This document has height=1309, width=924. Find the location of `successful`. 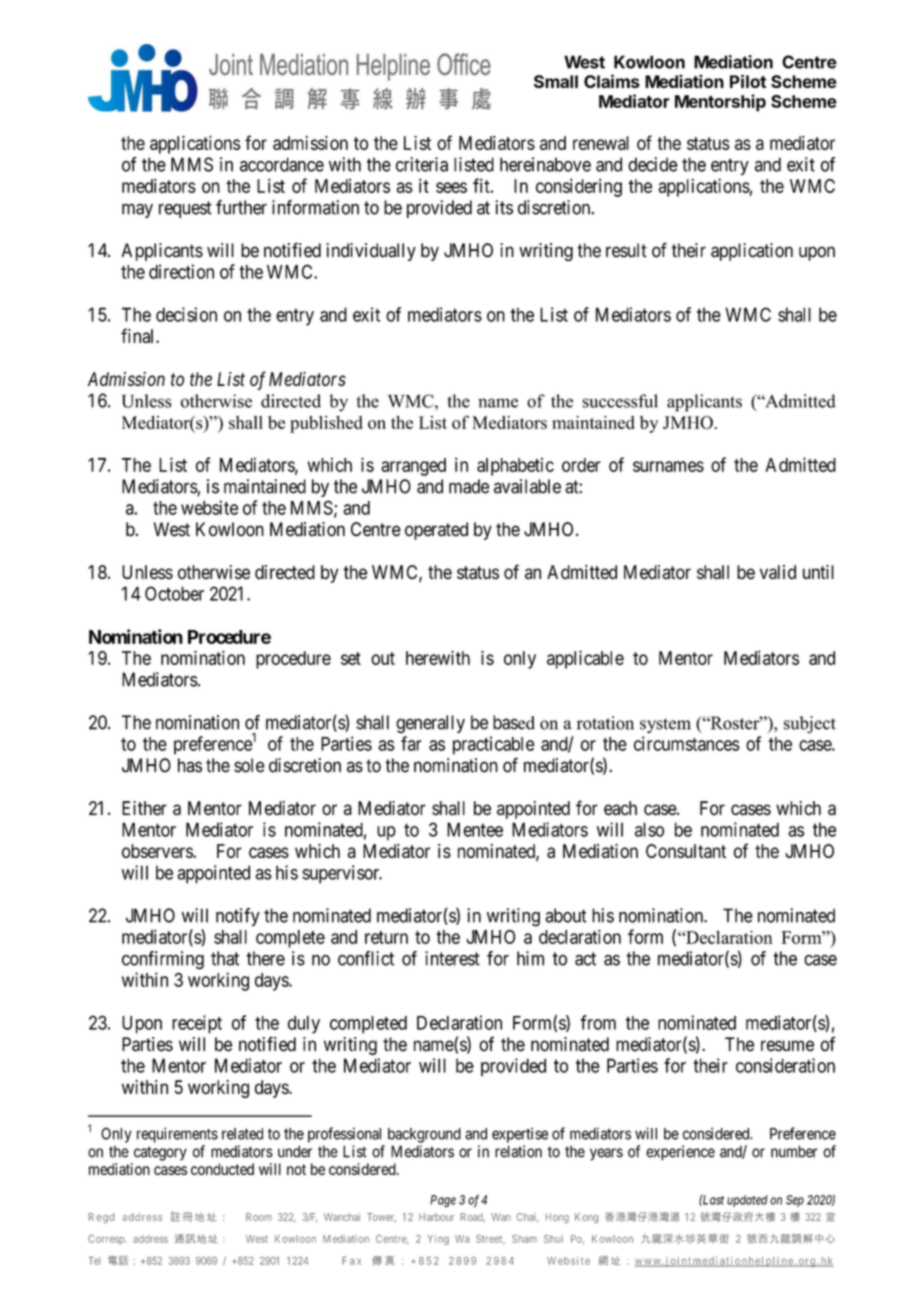

successful is located at coordinates (620, 401).
